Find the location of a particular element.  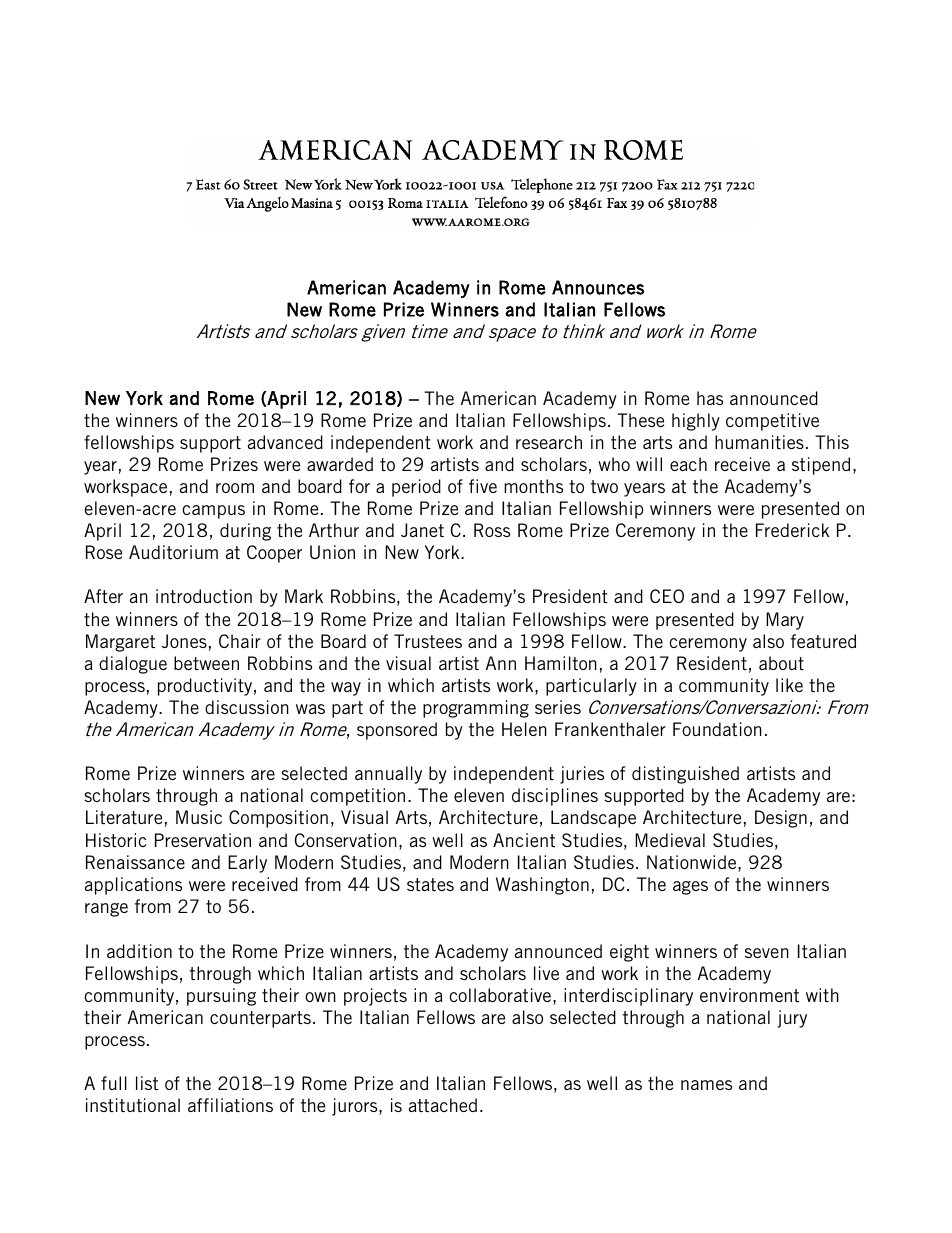

Announces is located at coordinates (598, 287).
